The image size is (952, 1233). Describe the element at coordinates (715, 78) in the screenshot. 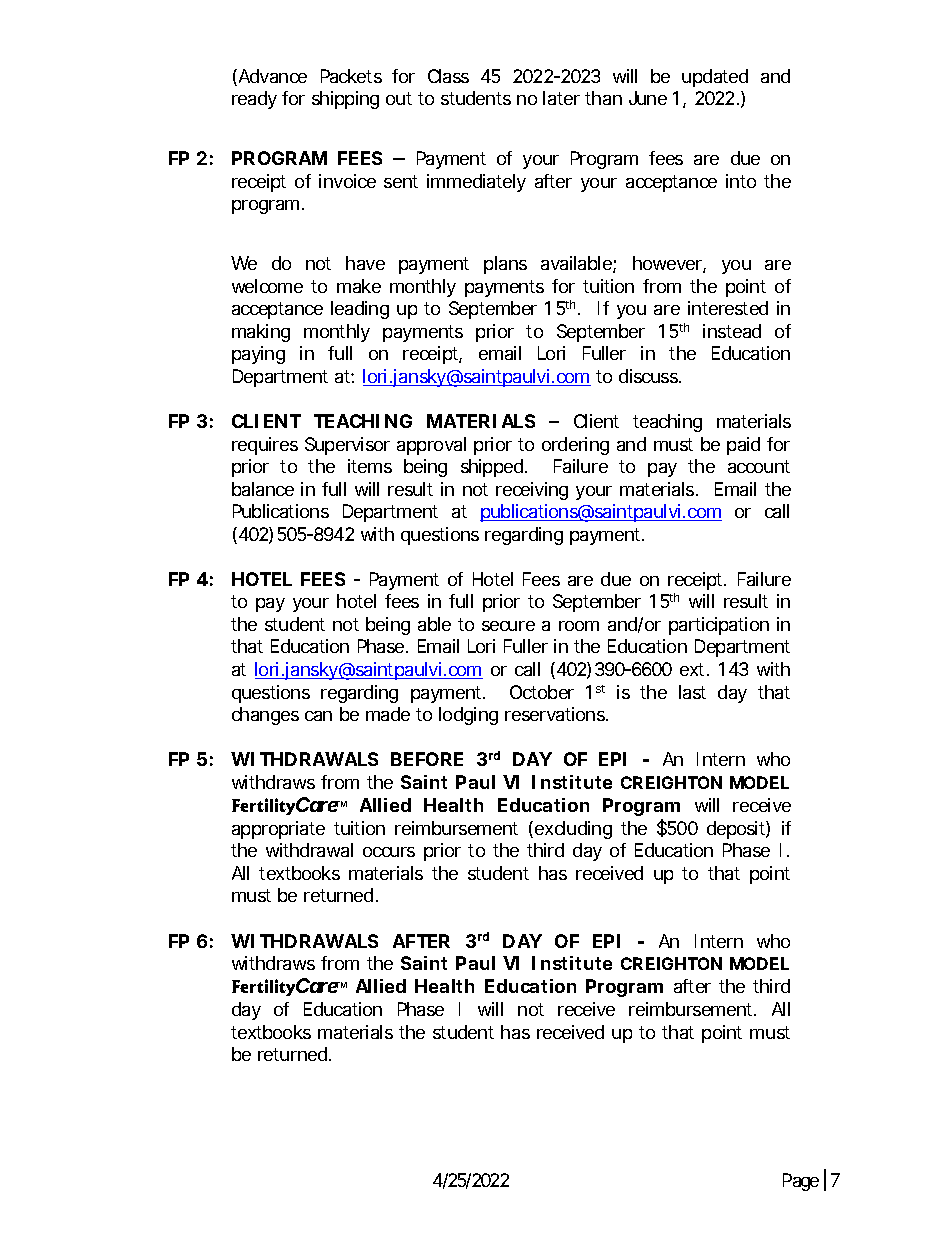

I see `updated` at that location.
